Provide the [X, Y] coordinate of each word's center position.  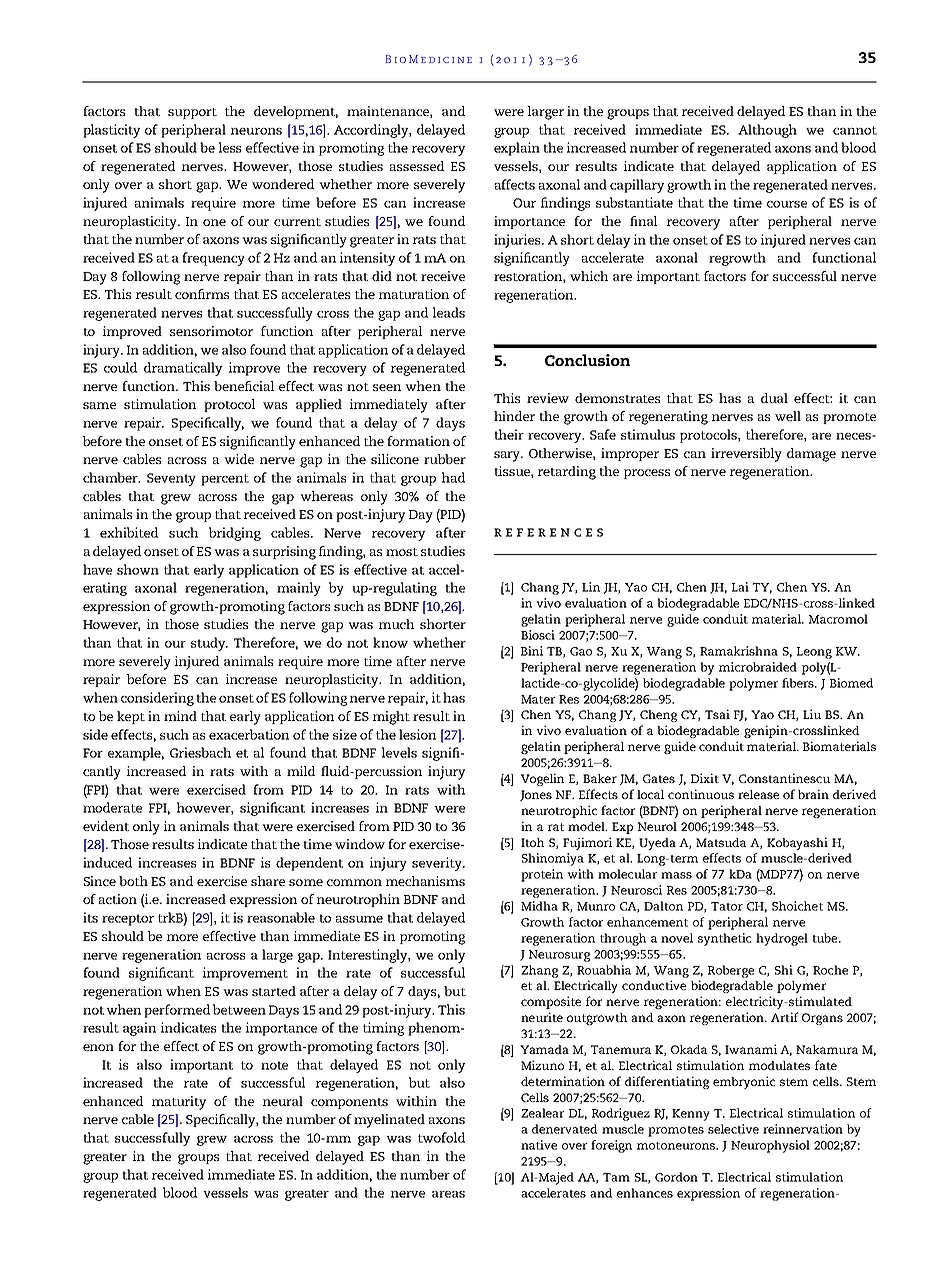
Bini [532, 651]
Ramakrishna [739, 651]
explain [517, 149]
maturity [179, 1103]
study [209, 644]
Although [767, 131]
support [192, 113]
